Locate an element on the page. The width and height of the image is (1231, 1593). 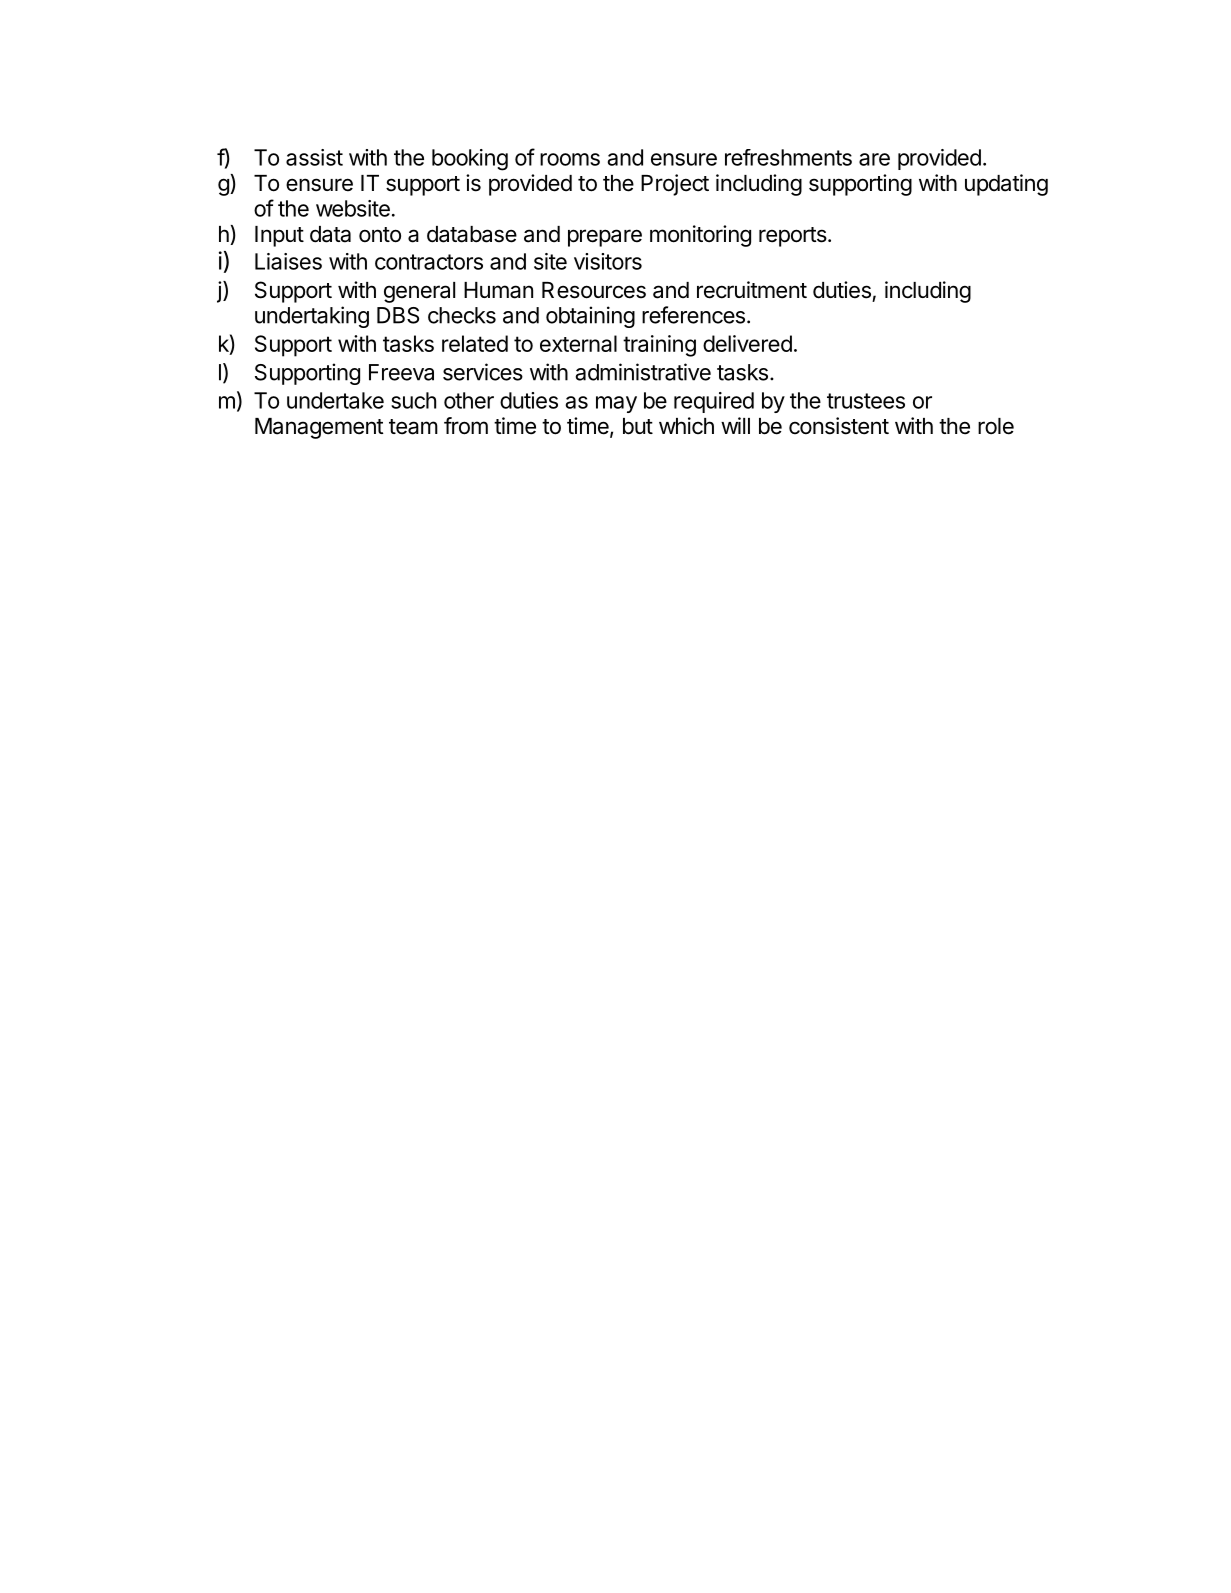
team is located at coordinates (413, 427).
